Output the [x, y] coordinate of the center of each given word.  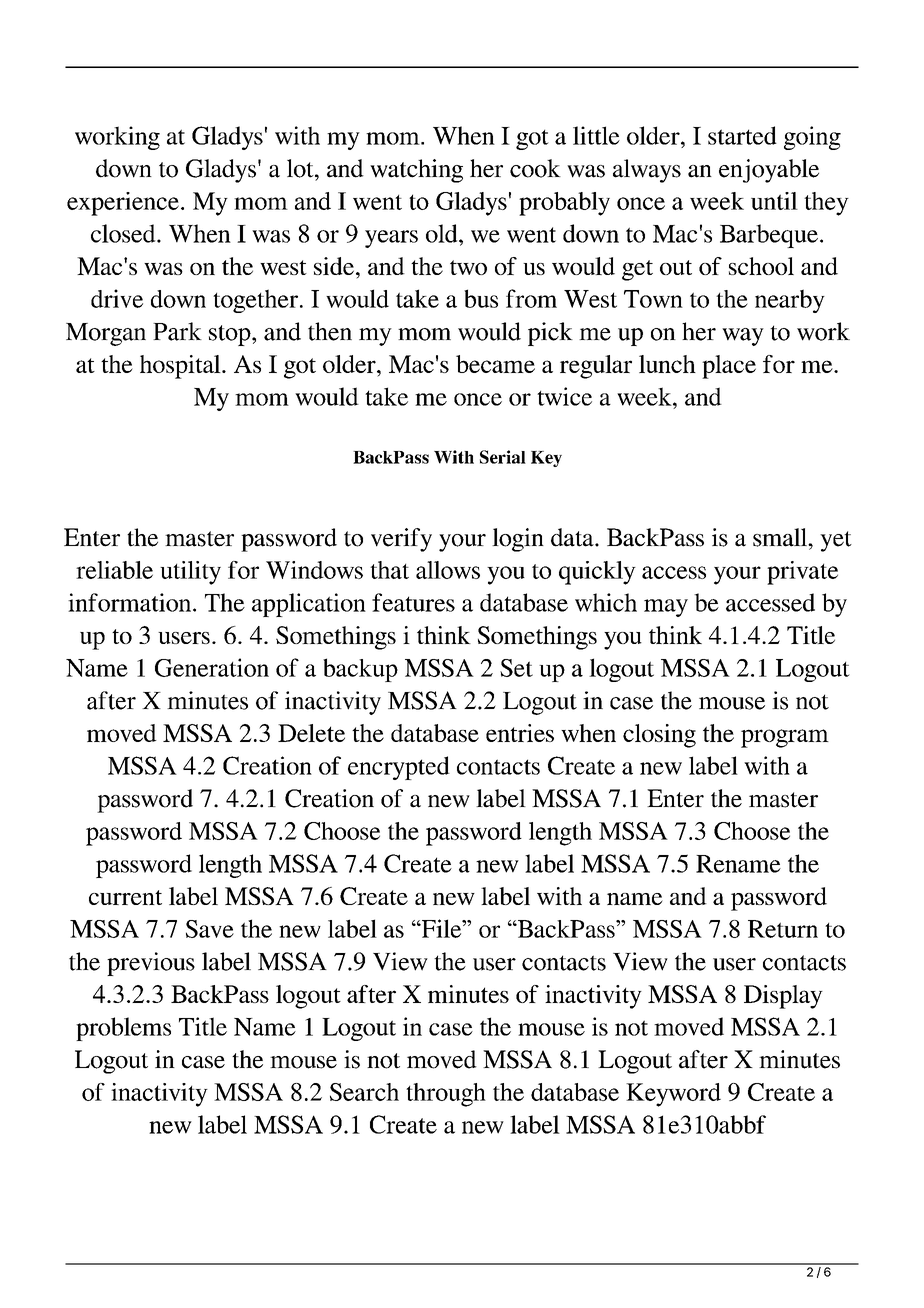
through [446, 1095]
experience [123, 204]
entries [520, 733]
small [781, 537]
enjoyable [769, 171]
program [785, 738]
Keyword [673, 1095]
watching [416, 171]
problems [123, 1029]
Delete [311, 733]
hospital [181, 367]
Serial [503, 457]
